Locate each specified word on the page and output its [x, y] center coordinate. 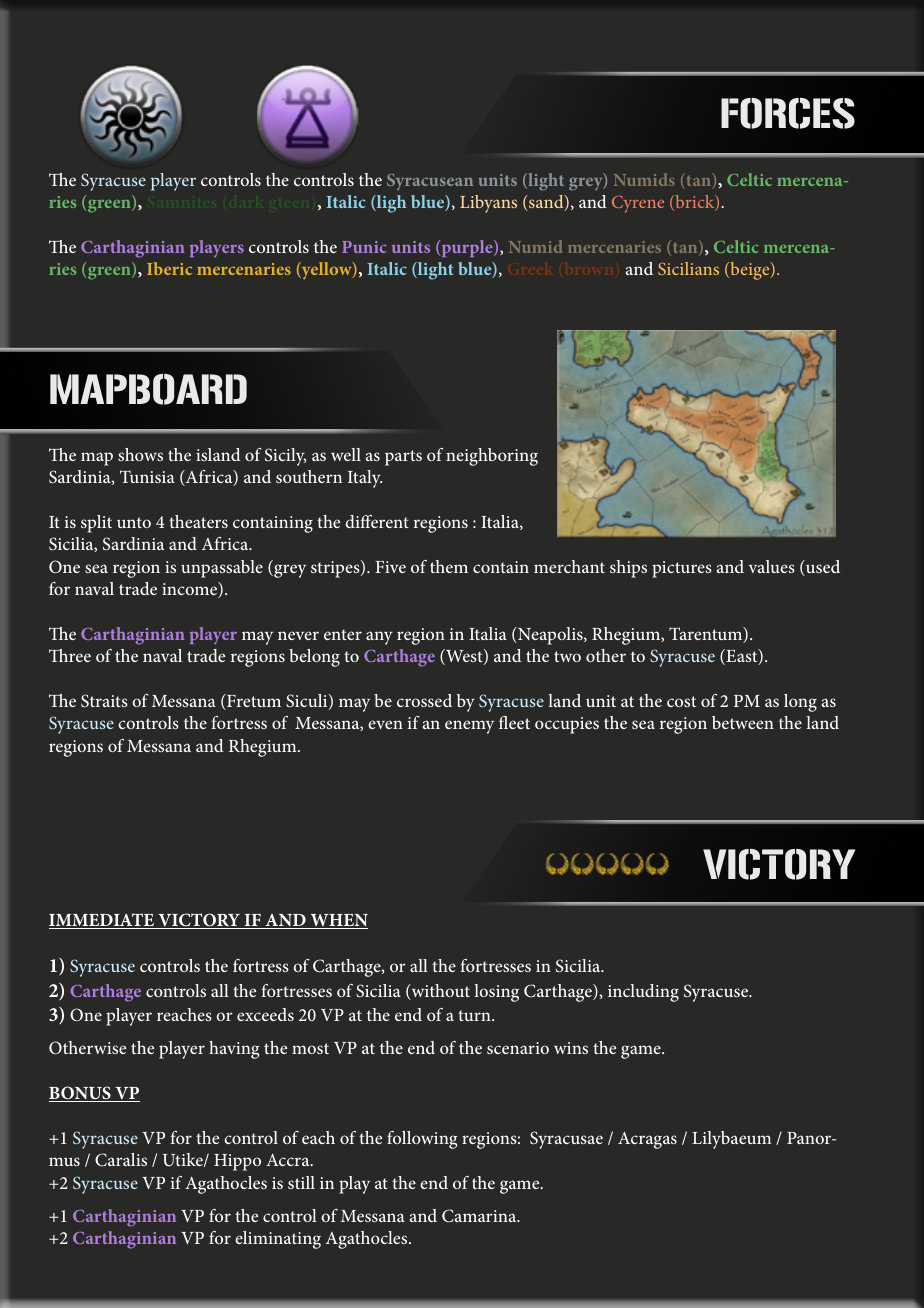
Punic [364, 247]
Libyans [488, 204]
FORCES [788, 113]
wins [571, 1048]
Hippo [237, 1162]
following [422, 1140]
